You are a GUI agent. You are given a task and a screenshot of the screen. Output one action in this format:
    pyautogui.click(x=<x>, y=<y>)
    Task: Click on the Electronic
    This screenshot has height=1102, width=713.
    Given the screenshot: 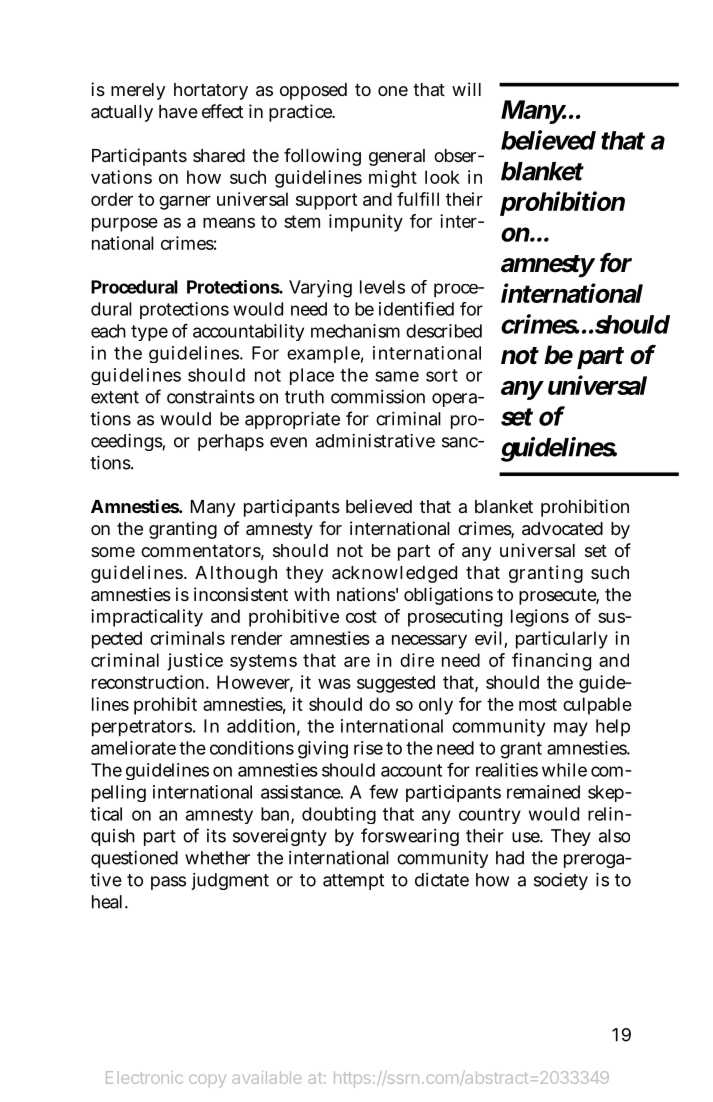 What is the action you would take?
    pyautogui.click(x=144, y=1077)
